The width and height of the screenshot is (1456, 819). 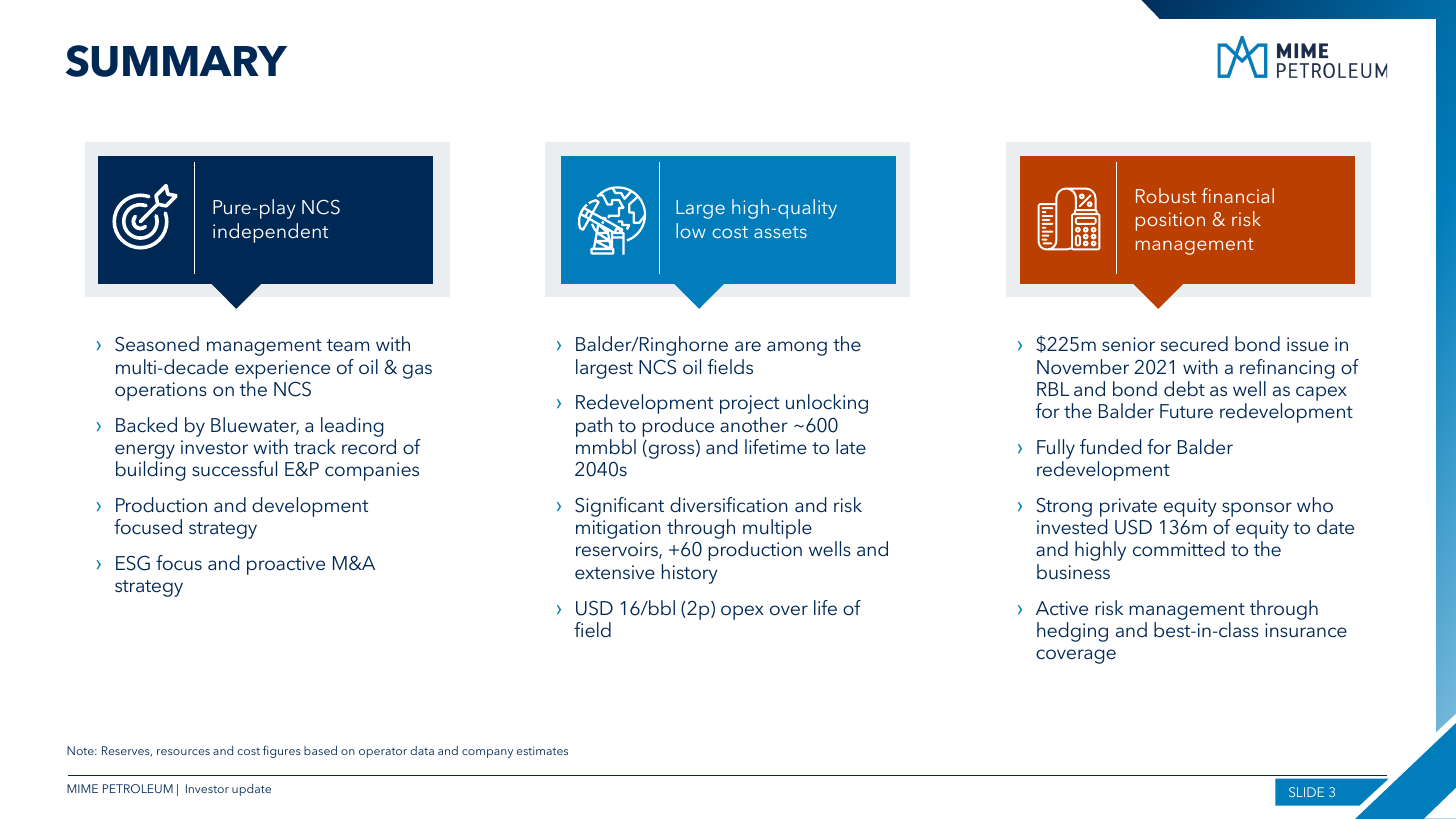 What do you see at coordinates (176, 61) in the screenshot?
I see `SUMMARY` at bounding box center [176, 61].
